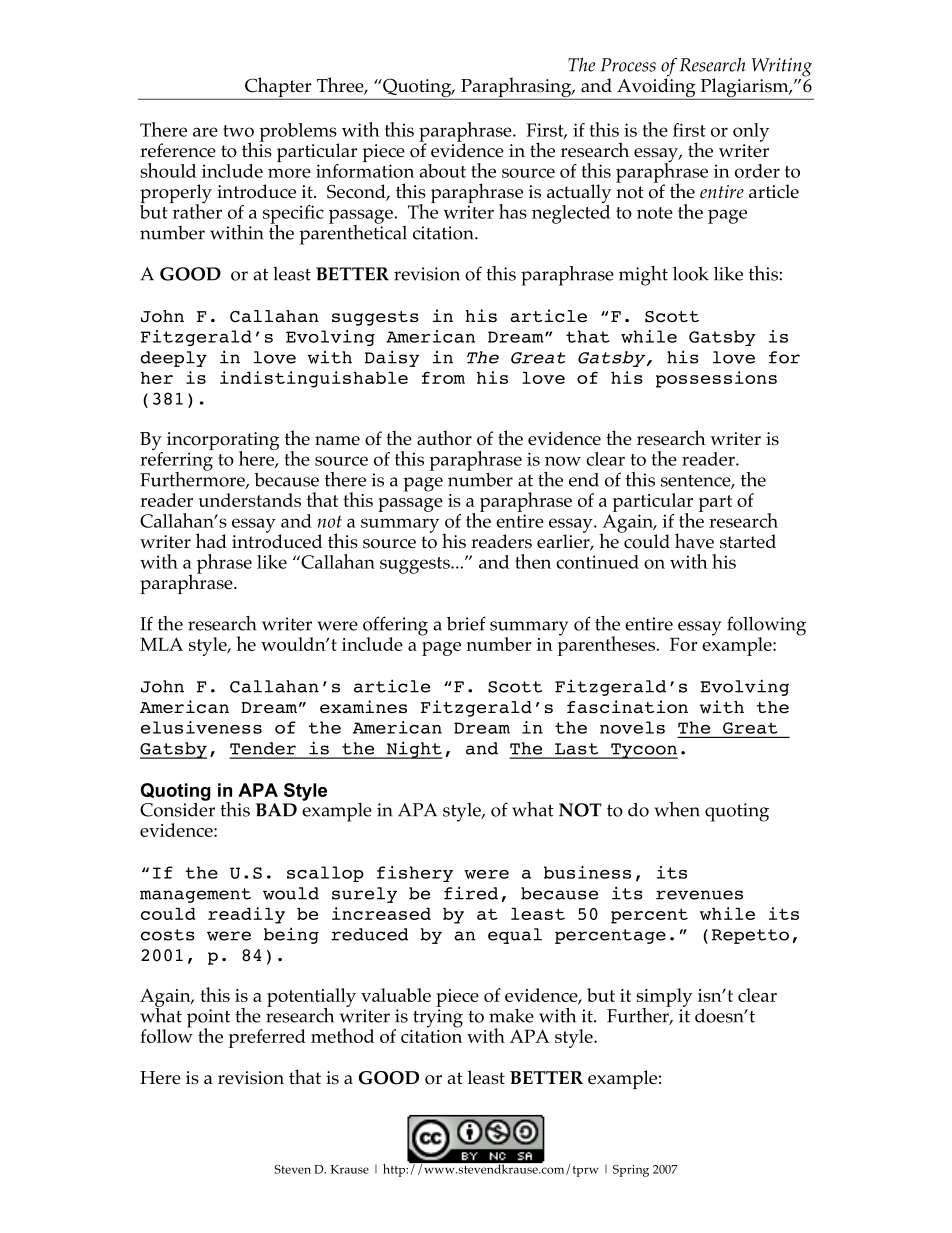 The image size is (952, 1233). What do you see at coordinates (174, 359) in the screenshot?
I see `deeply` at bounding box center [174, 359].
